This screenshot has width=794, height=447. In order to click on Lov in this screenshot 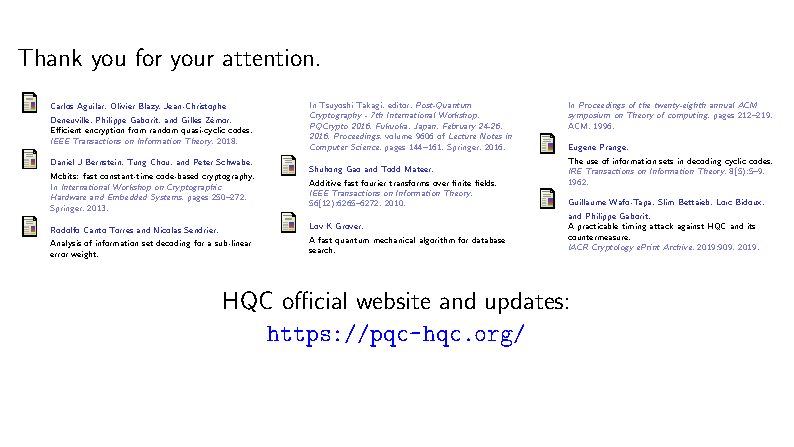, I will do `click(316, 226)`.
